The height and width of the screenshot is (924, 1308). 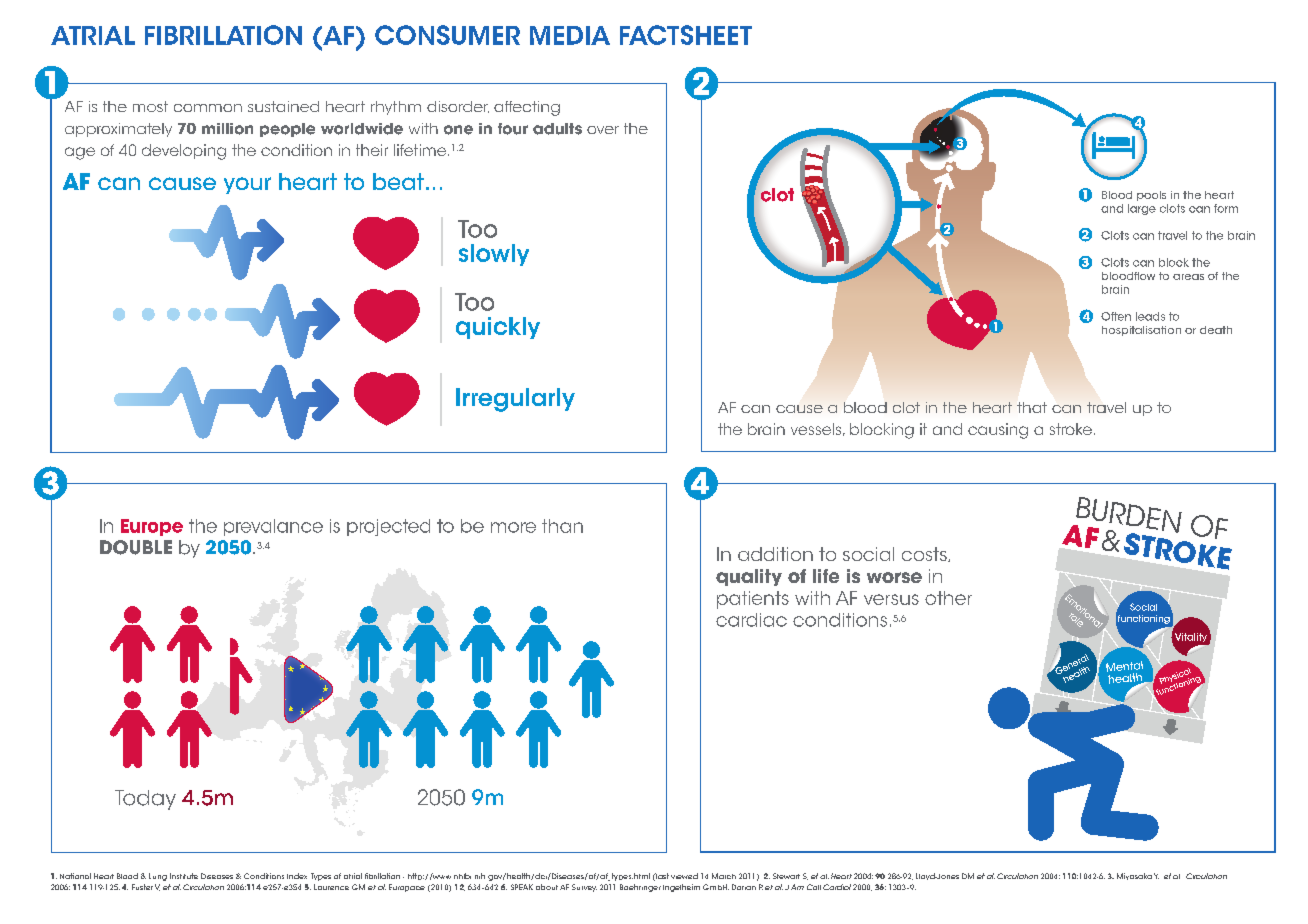 I want to click on than, so click(x=562, y=526).
